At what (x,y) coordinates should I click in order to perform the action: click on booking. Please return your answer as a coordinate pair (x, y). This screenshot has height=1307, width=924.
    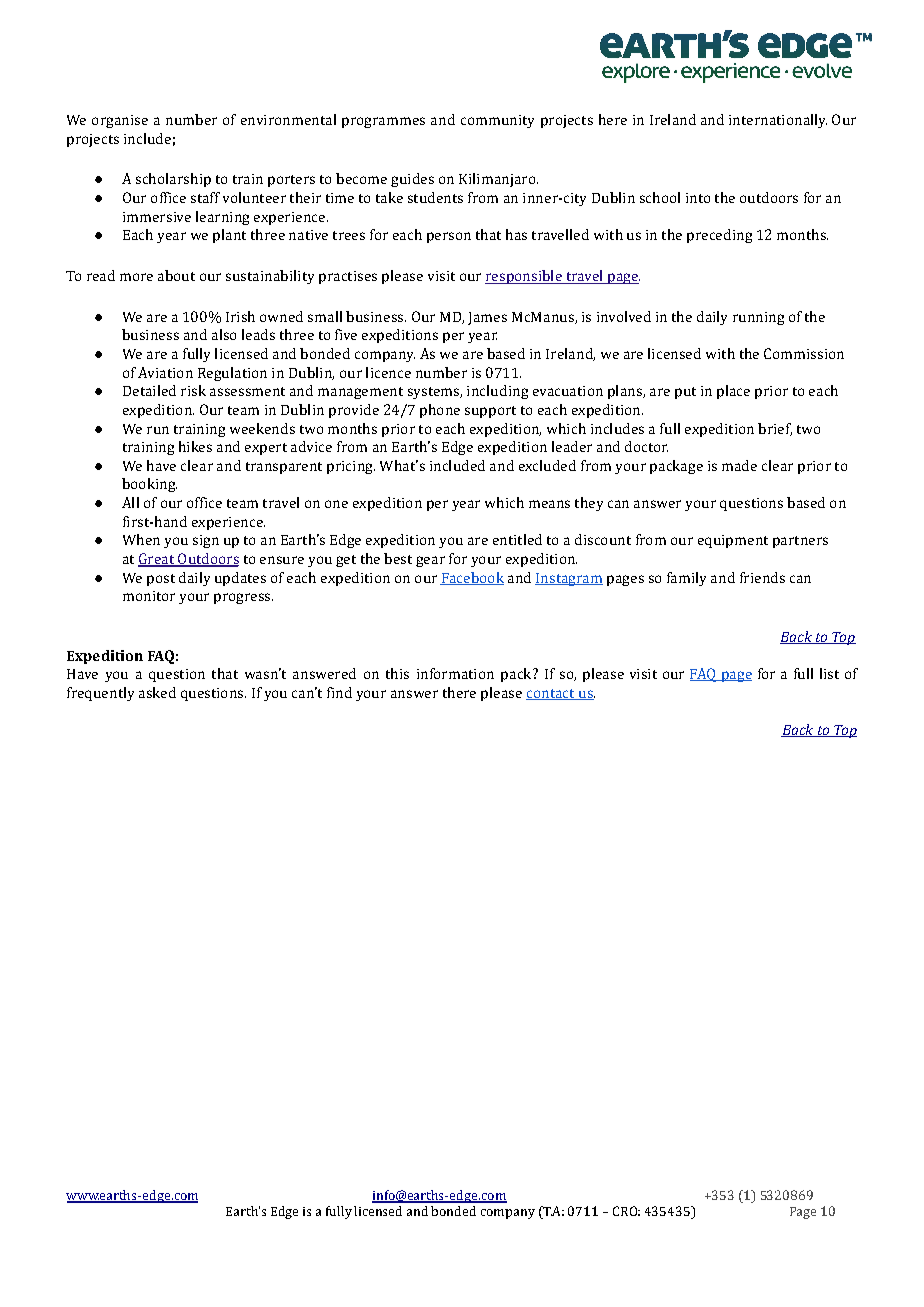
    Looking at the image, I should click on (149, 485).
